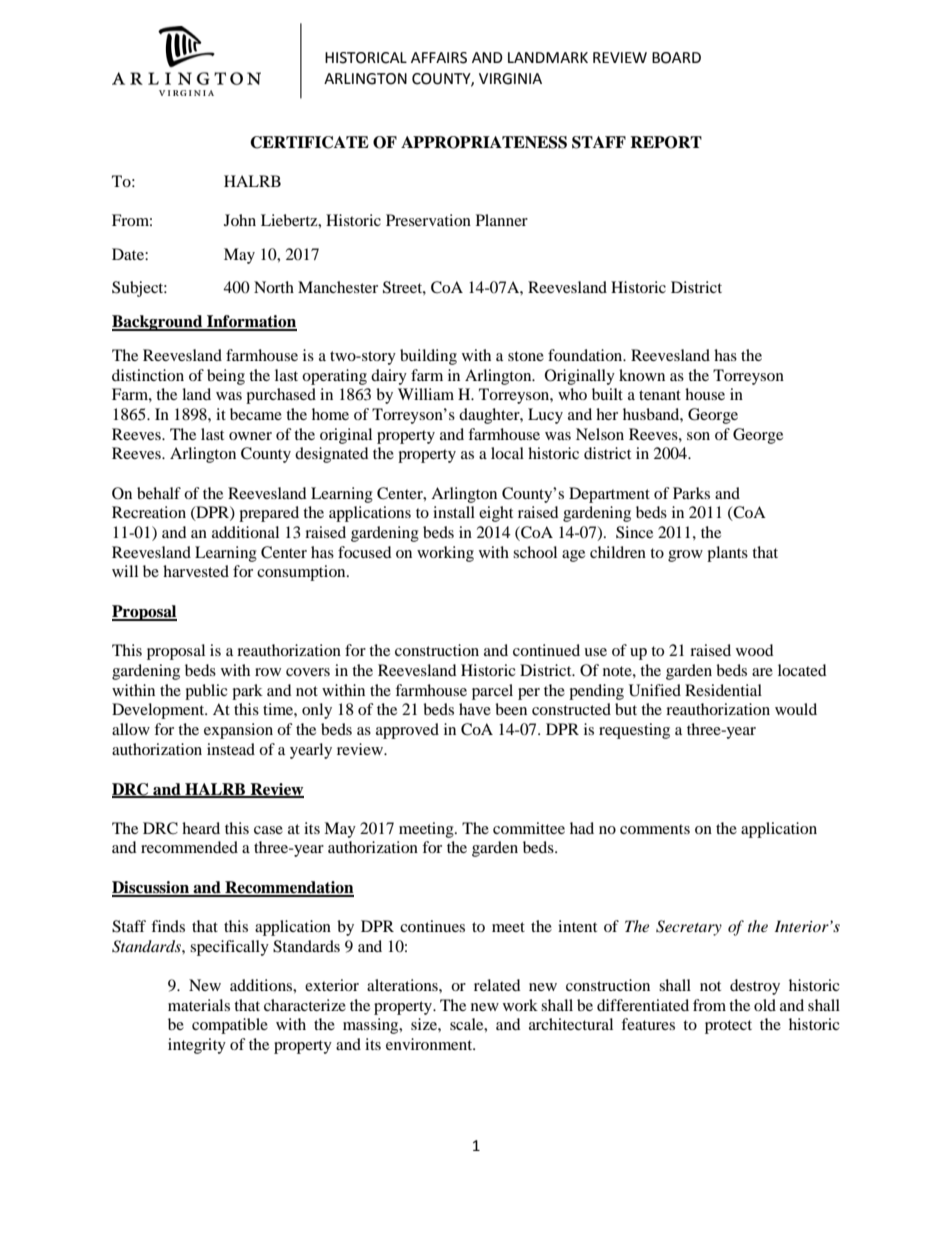 The height and width of the document is (1233, 952). I want to click on plants, so click(727, 554).
